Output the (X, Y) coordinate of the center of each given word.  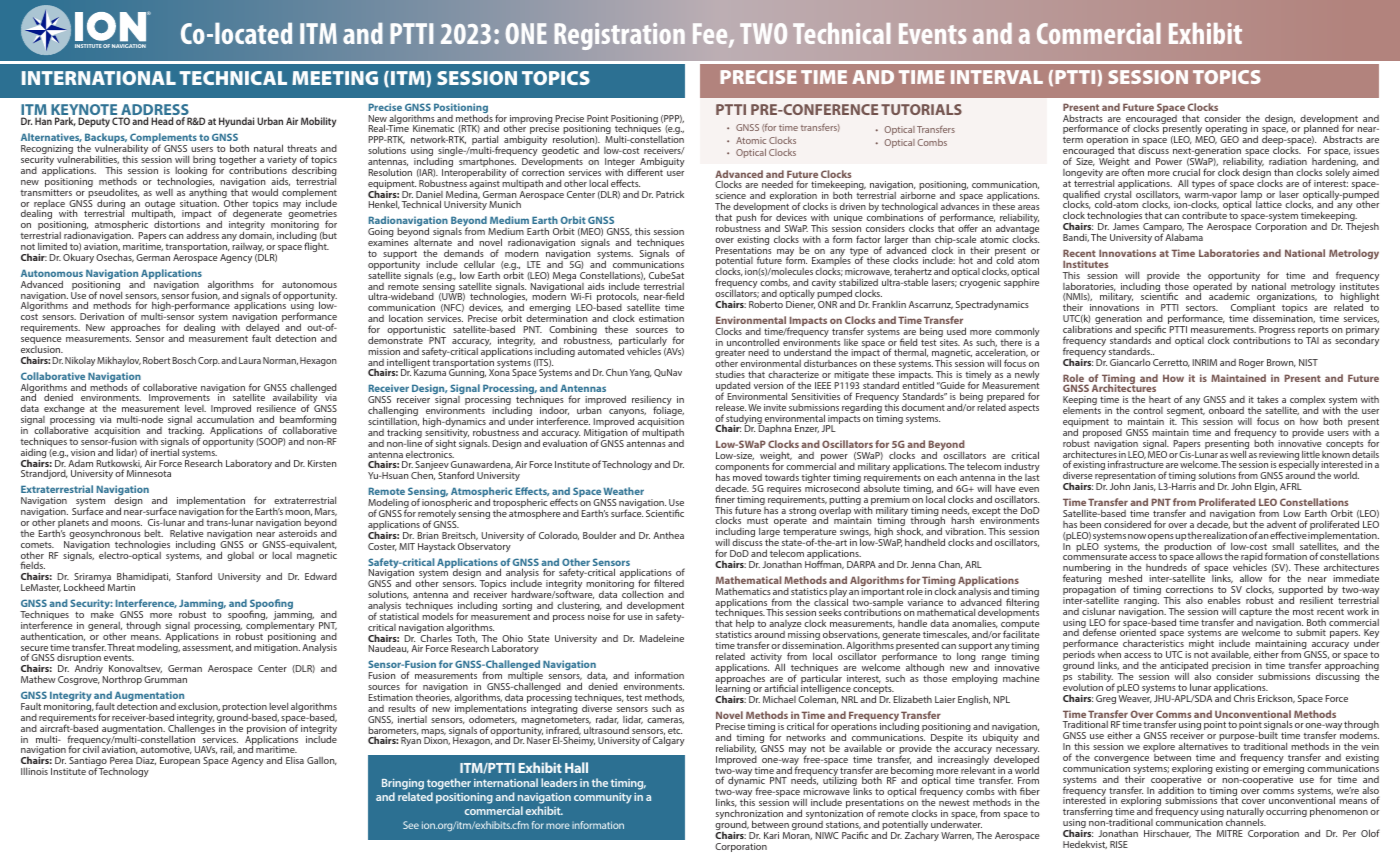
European (180, 761)
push (746, 219)
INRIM (1205, 362)
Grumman (165, 679)
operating (1225, 131)
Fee (711, 35)
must (757, 522)
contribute (1204, 215)
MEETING (335, 78)
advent (1281, 524)
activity (766, 659)
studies (730, 374)
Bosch (184, 360)
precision (1231, 668)
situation (199, 203)
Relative (186, 533)
